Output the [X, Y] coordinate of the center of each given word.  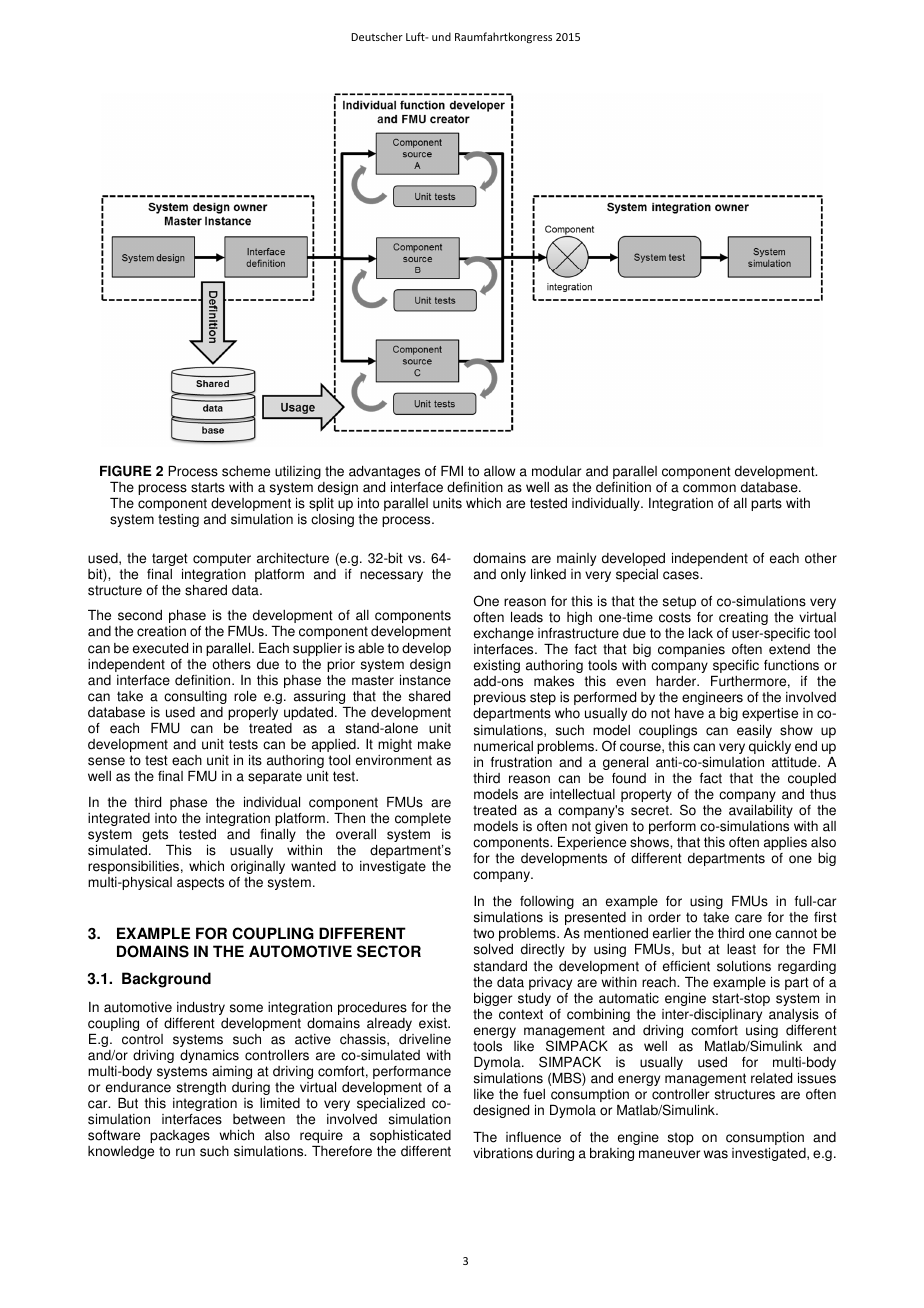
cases [682, 575]
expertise [770, 714]
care [748, 918]
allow [499, 471]
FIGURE [126, 471]
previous [500, 698]
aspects [200, 883]
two [483, 933]
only [513, 575]
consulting [195, 697]
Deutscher [377, 36]
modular [556, 471]
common [709, 488]
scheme [246, 471]
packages [180, 1136]
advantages [384, 472]
